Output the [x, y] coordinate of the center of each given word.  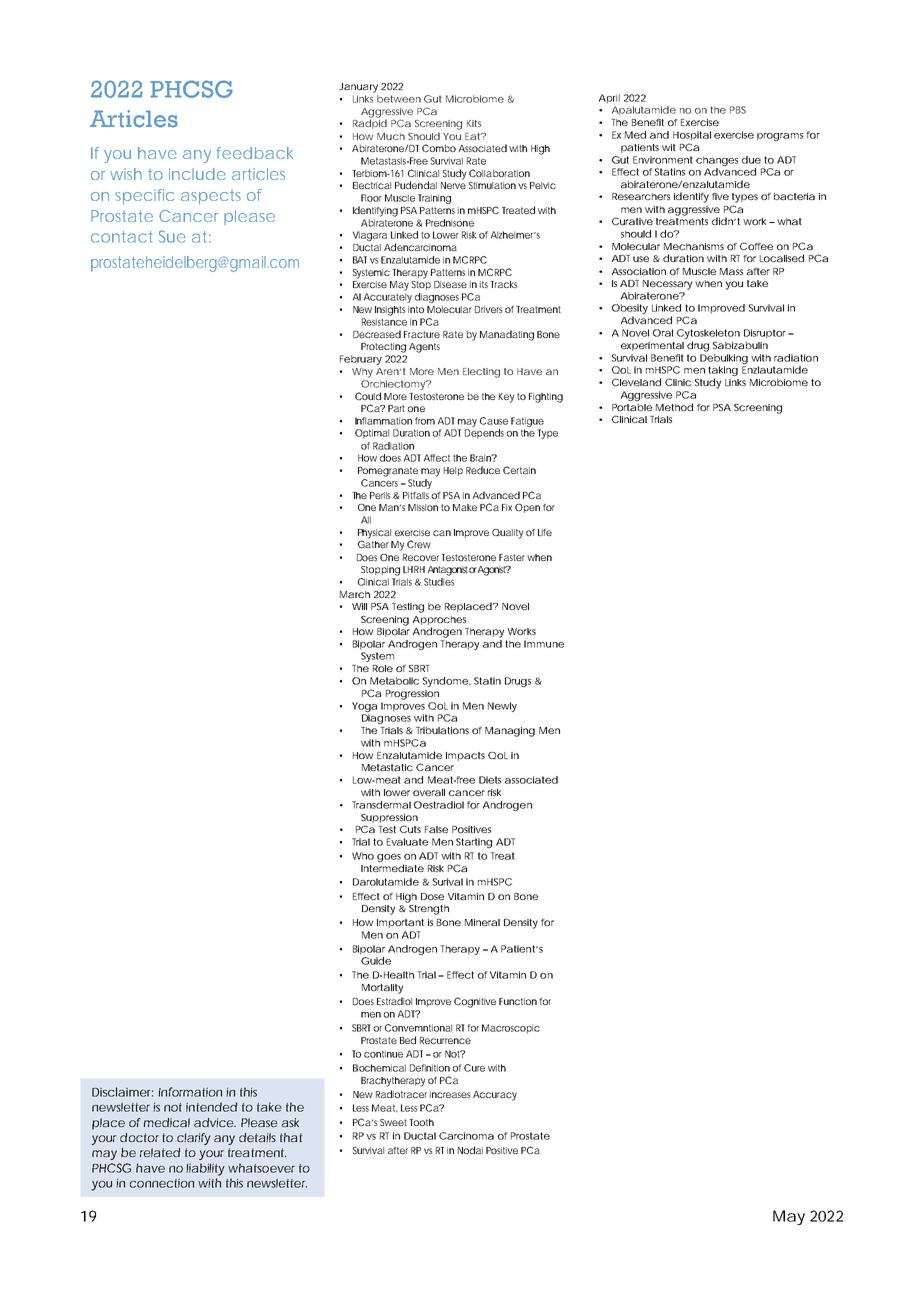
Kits [474, 123]
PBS [738, 110]
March [355, 594]
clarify [194, 1139]
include [197, 174]
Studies [439, 582]
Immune [544, 644]
